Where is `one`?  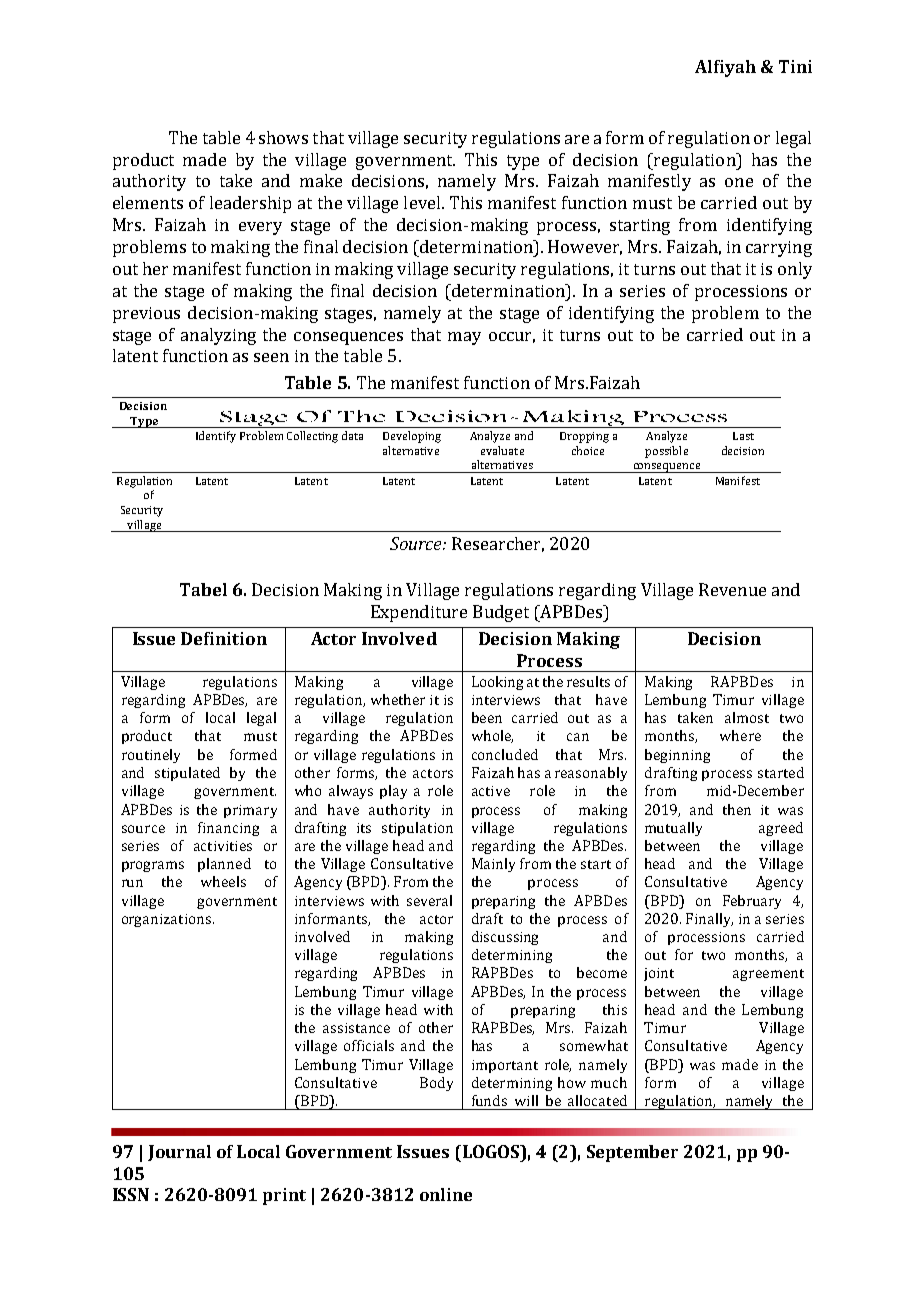
one is located at coordinates (739, 182).
